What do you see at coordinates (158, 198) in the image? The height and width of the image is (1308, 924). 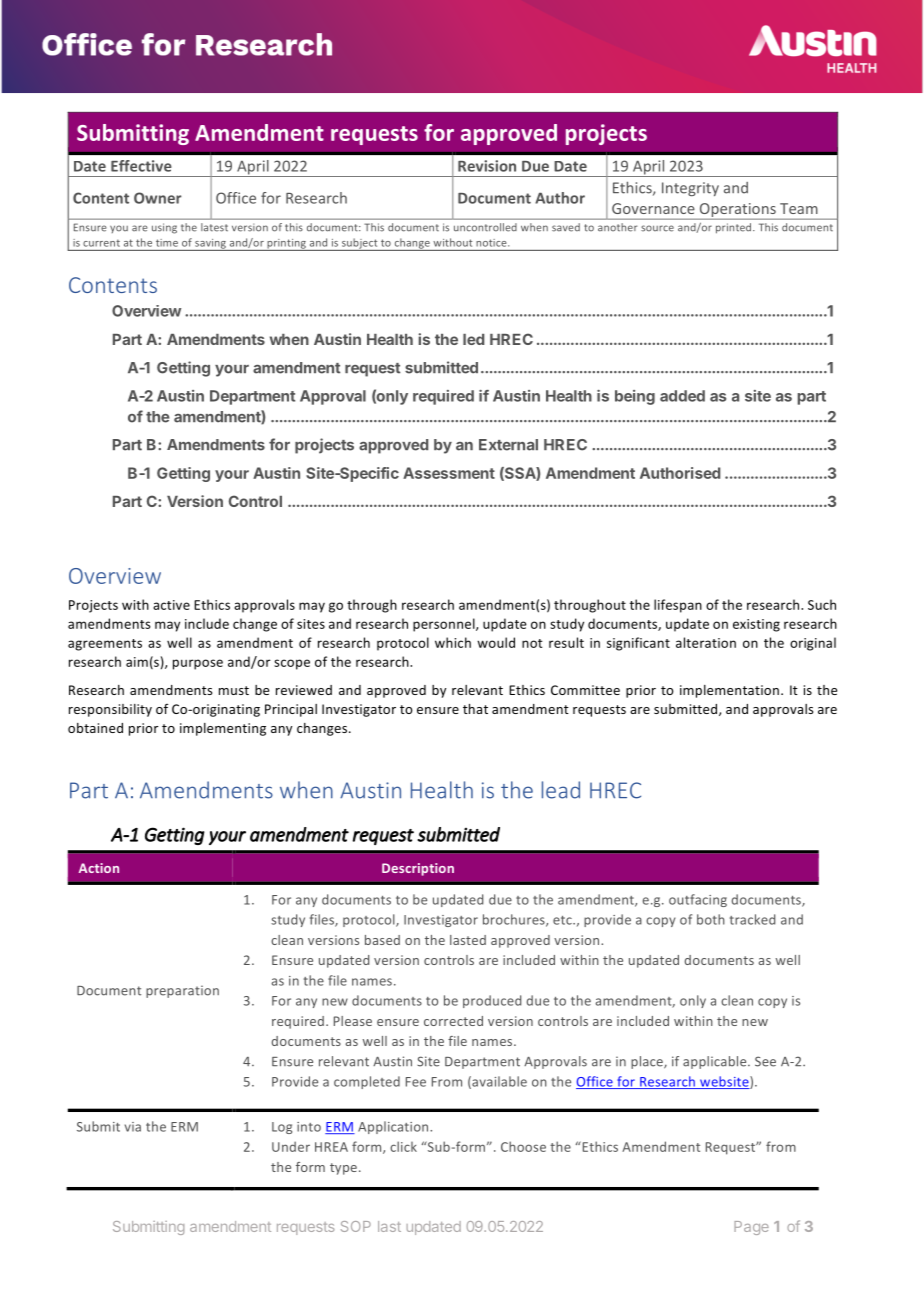 I see `Owner` at bounding box center [158, 198].
